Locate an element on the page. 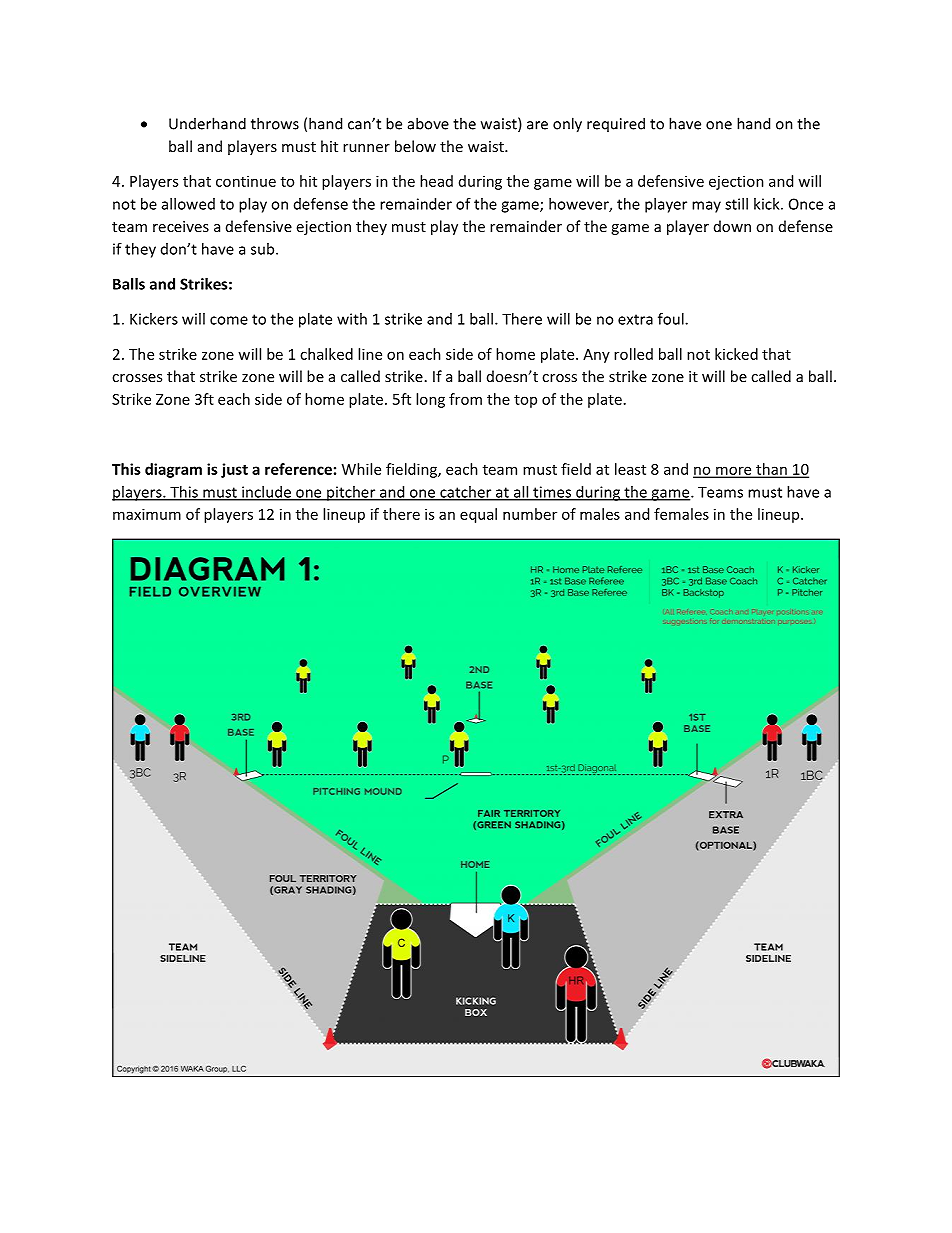  above is located at coordinates (428, 123).
